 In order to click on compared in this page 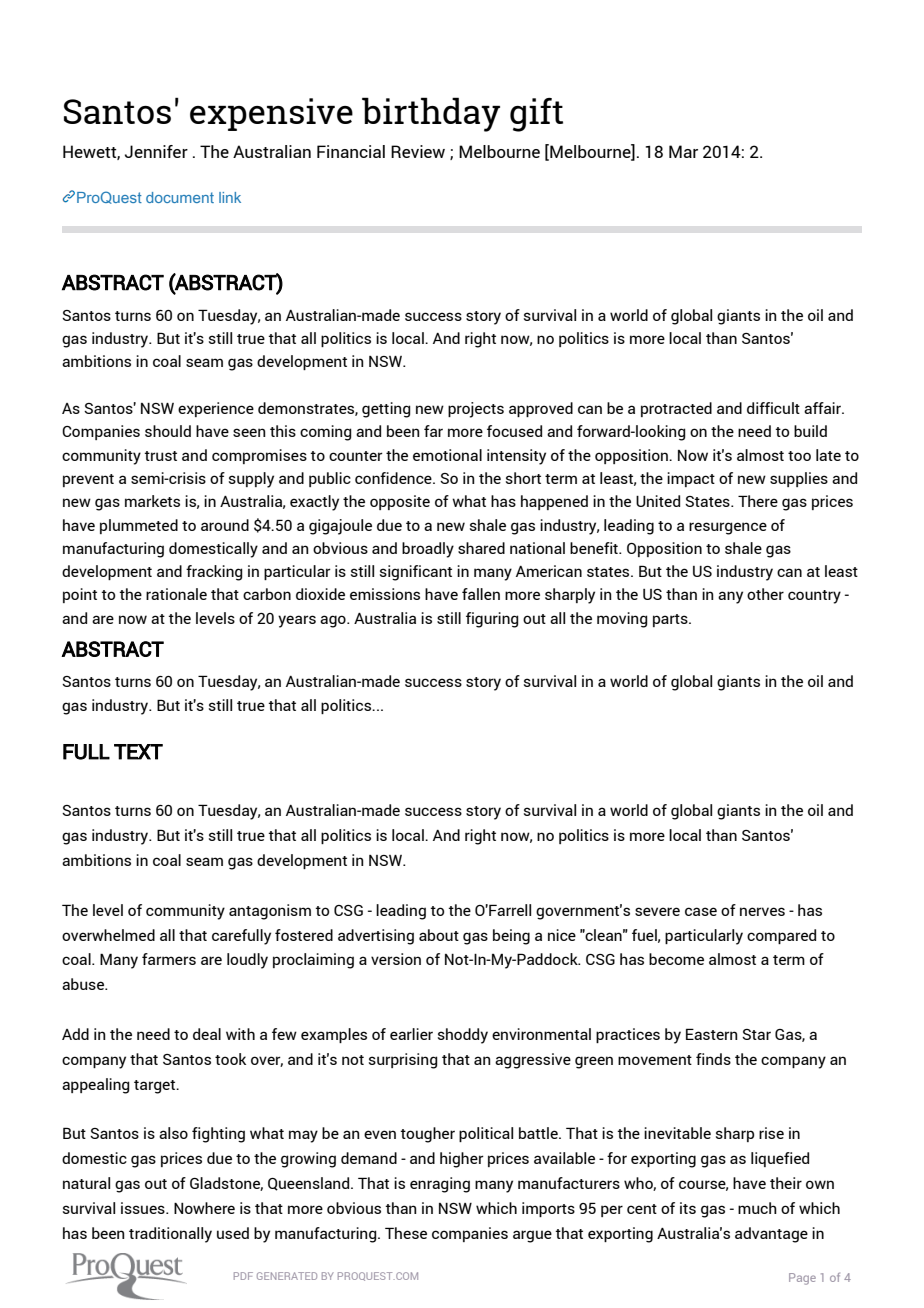, I will do `click(781, 936)`.
